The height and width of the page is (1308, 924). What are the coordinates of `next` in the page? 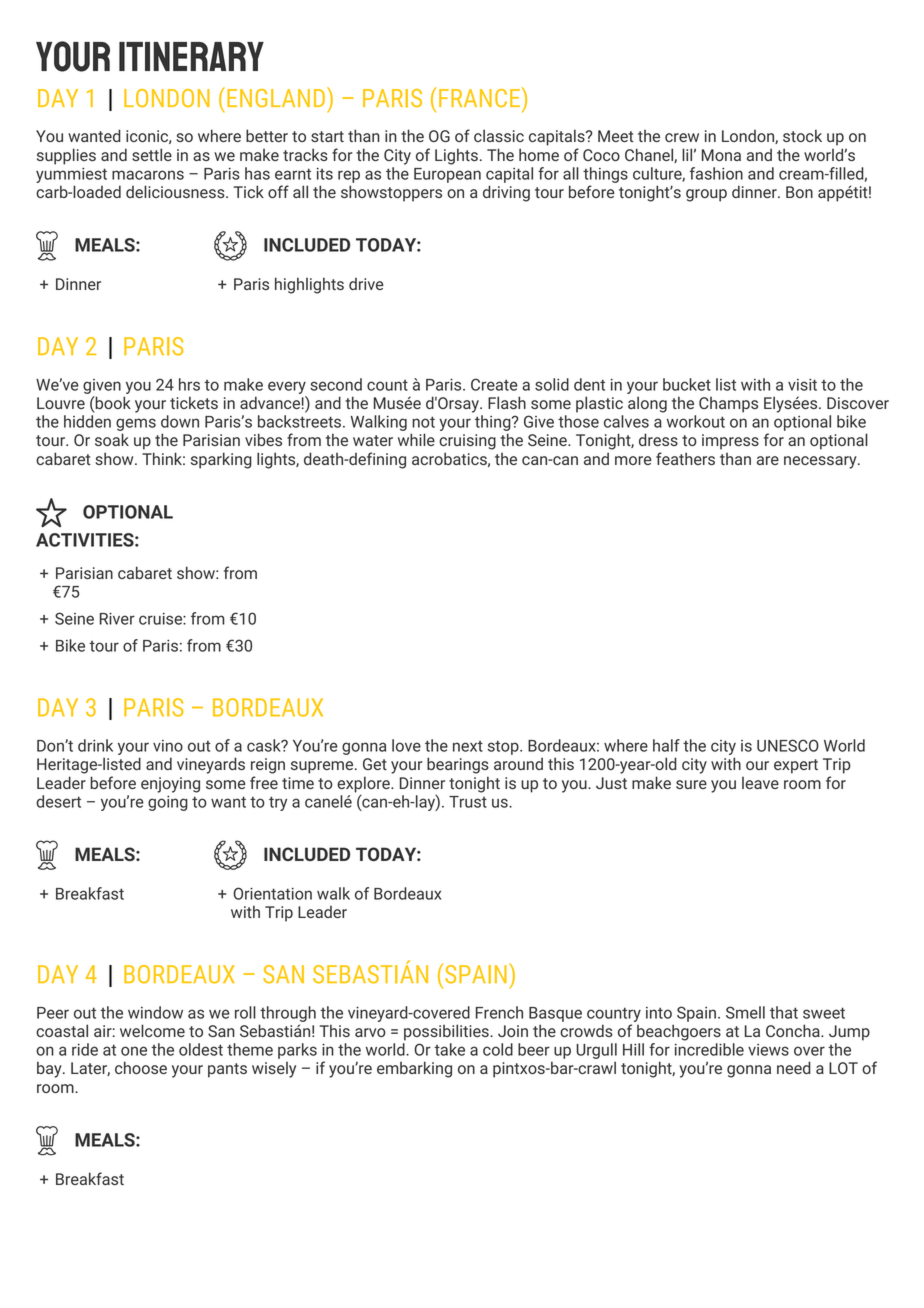 It's located at (468, 746).
